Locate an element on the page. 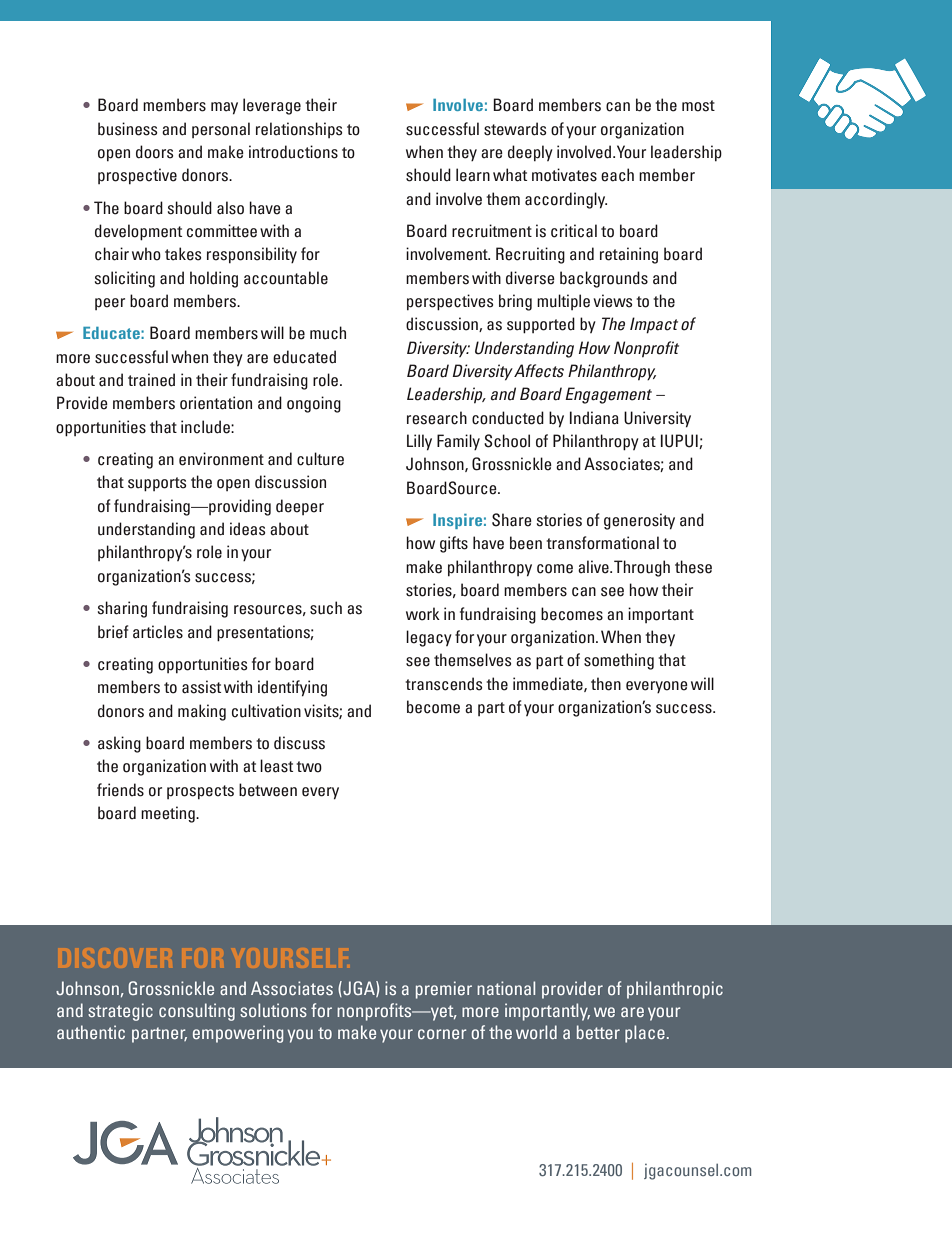 The height and width of the document is (1233, 952). perspectives is located at coordinates (450, 302).
